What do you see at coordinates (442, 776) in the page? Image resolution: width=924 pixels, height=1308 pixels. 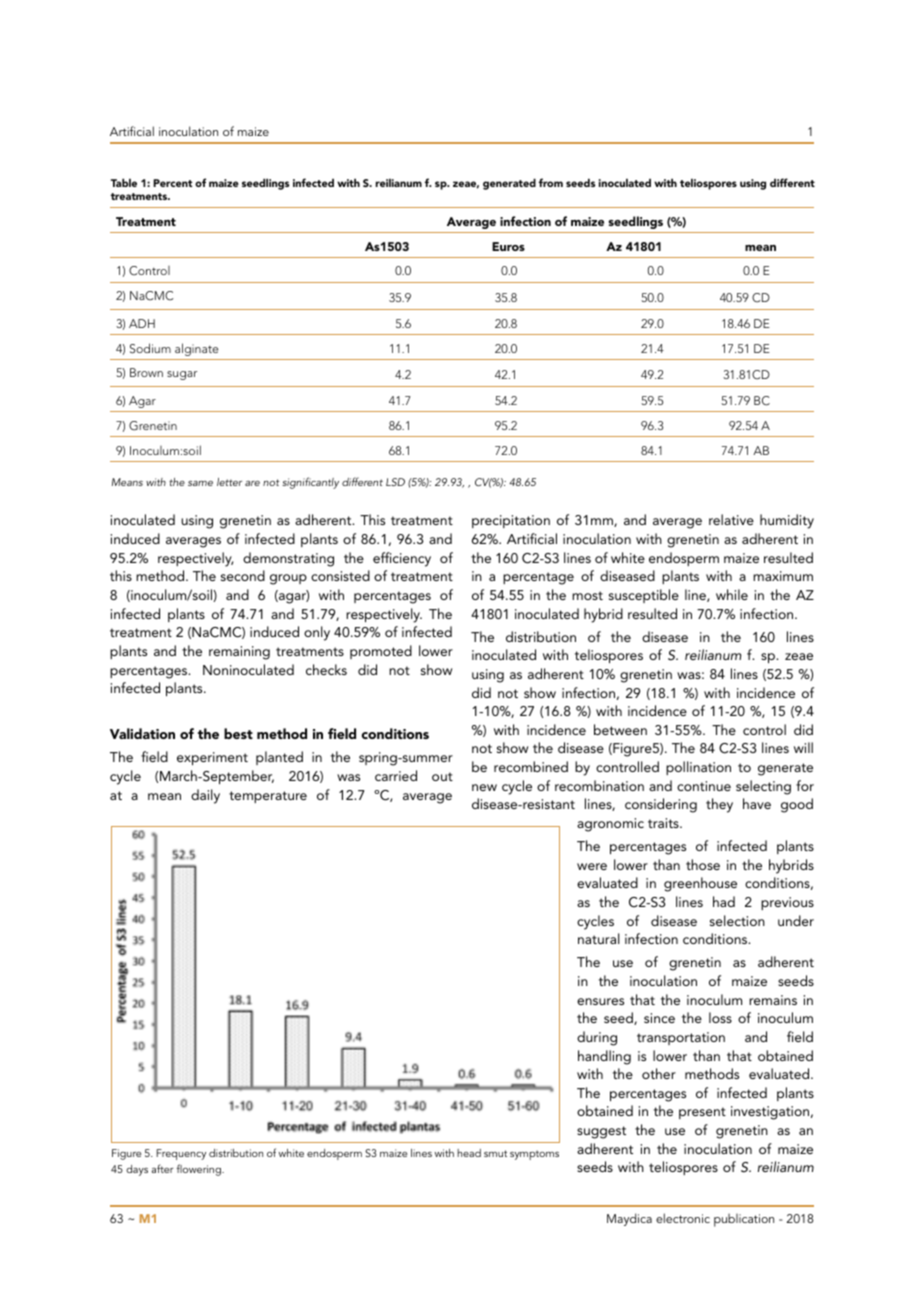 I see `out` at bounding box center [442, 776].
